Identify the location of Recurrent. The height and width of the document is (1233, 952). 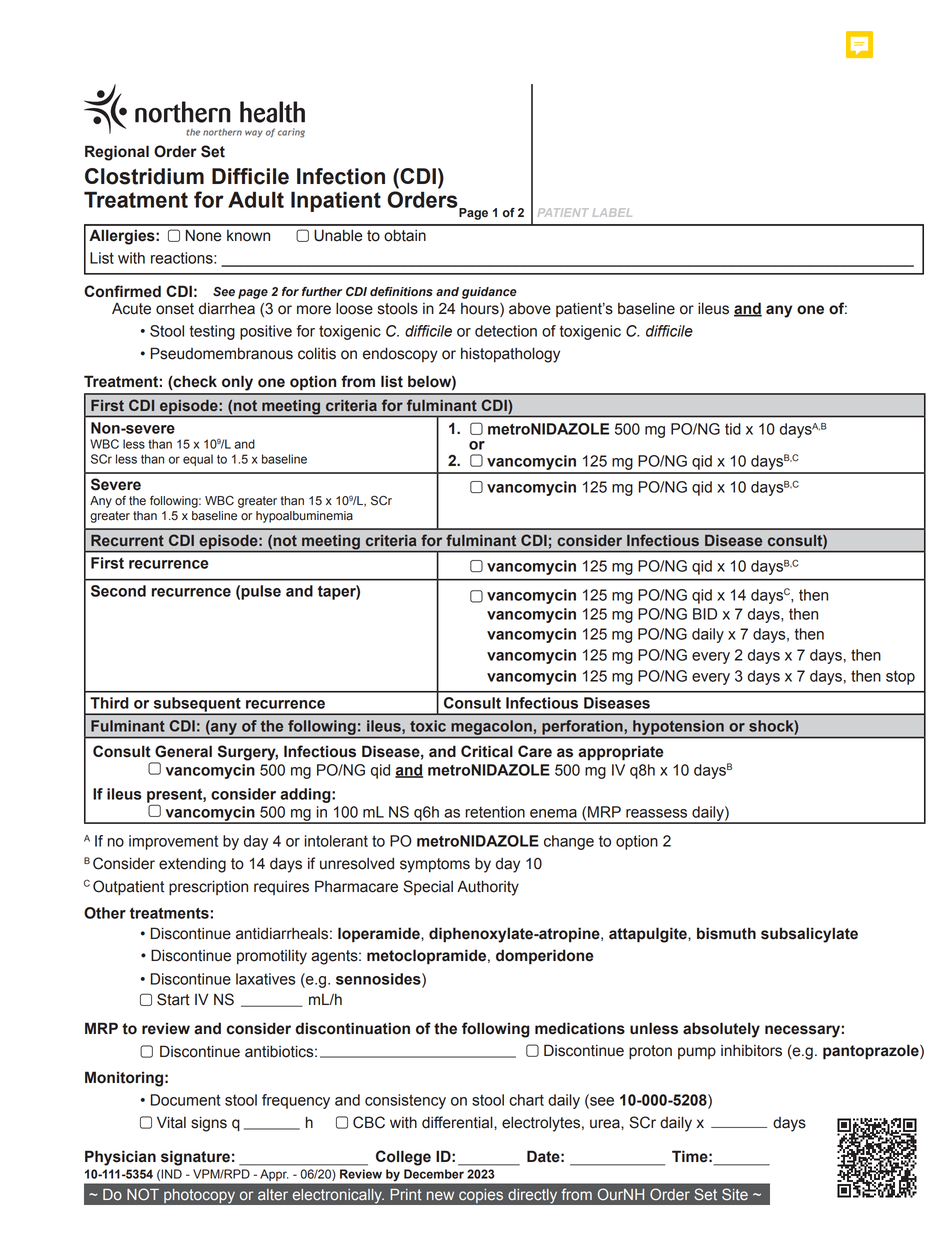
(127, 540).
